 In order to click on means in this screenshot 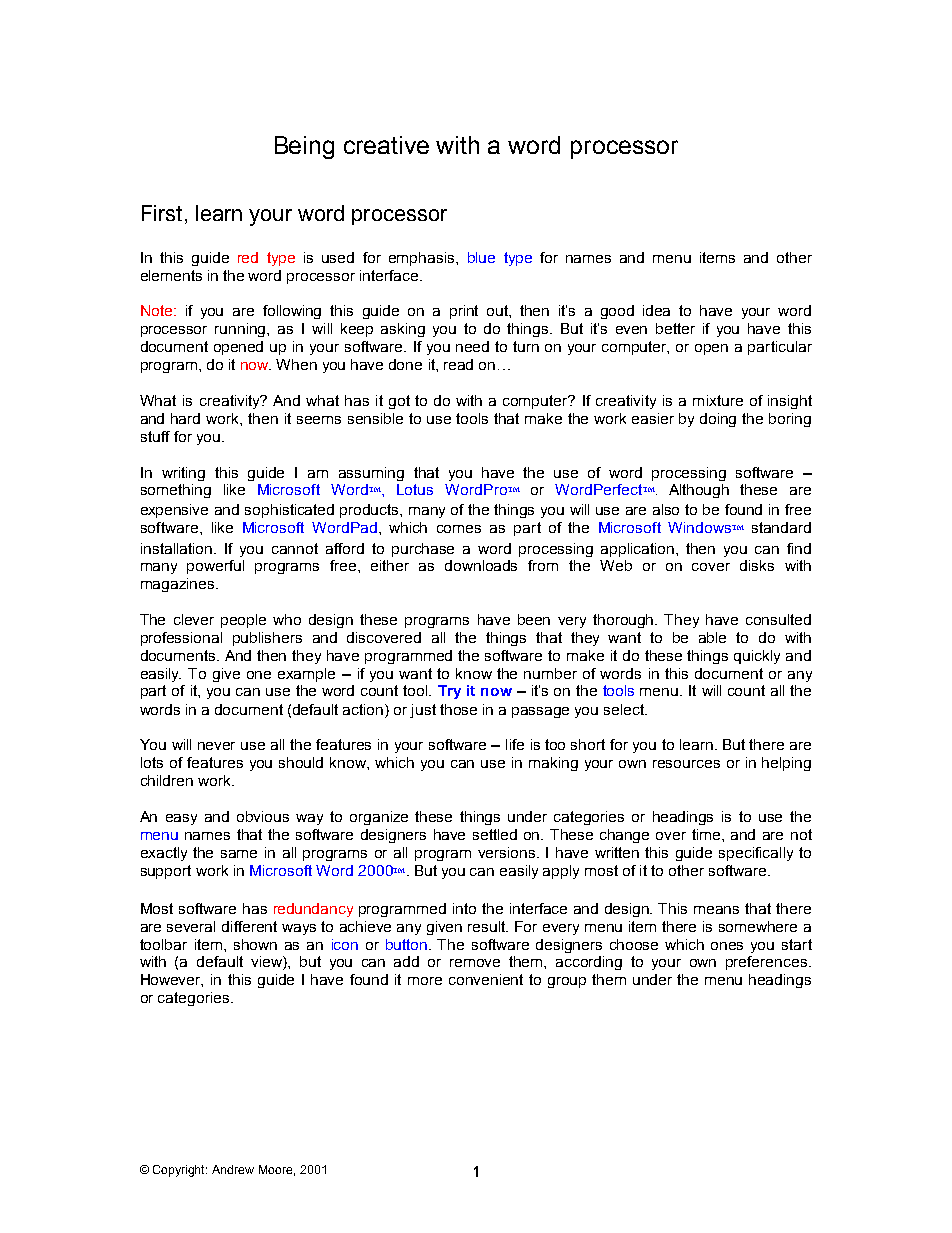, I will do `click(716, 910)`.
